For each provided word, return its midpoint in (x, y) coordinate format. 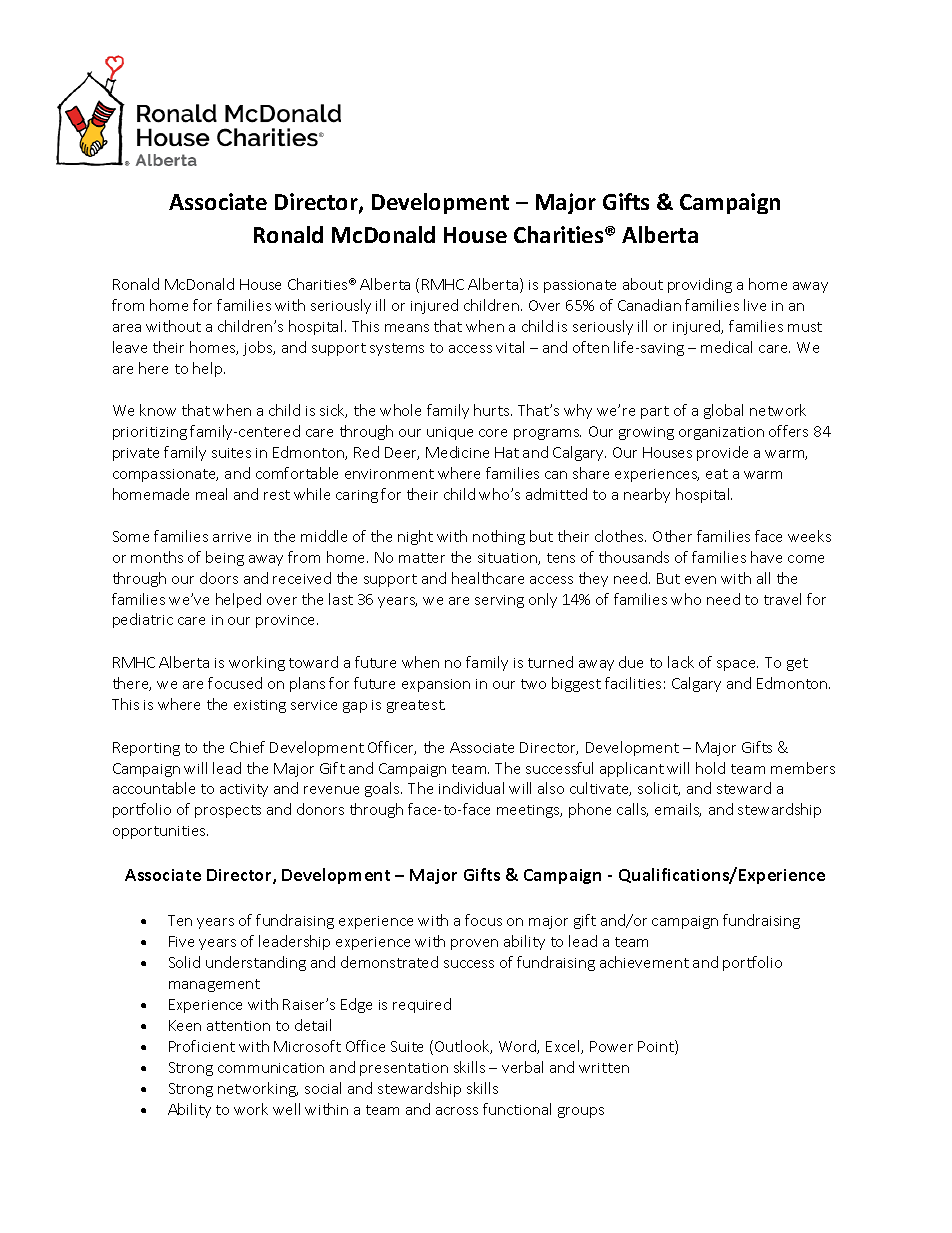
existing (260, 706)
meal (211, 494)
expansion (436, 685)
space (737, 665)
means (407, 328)
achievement (644, 962)
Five (181, 941)
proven (474, 944)
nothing (499, 537)
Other (672, 536)
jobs (259, 348)
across (457, 1111)
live (755, 305)
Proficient (202, 1046)
